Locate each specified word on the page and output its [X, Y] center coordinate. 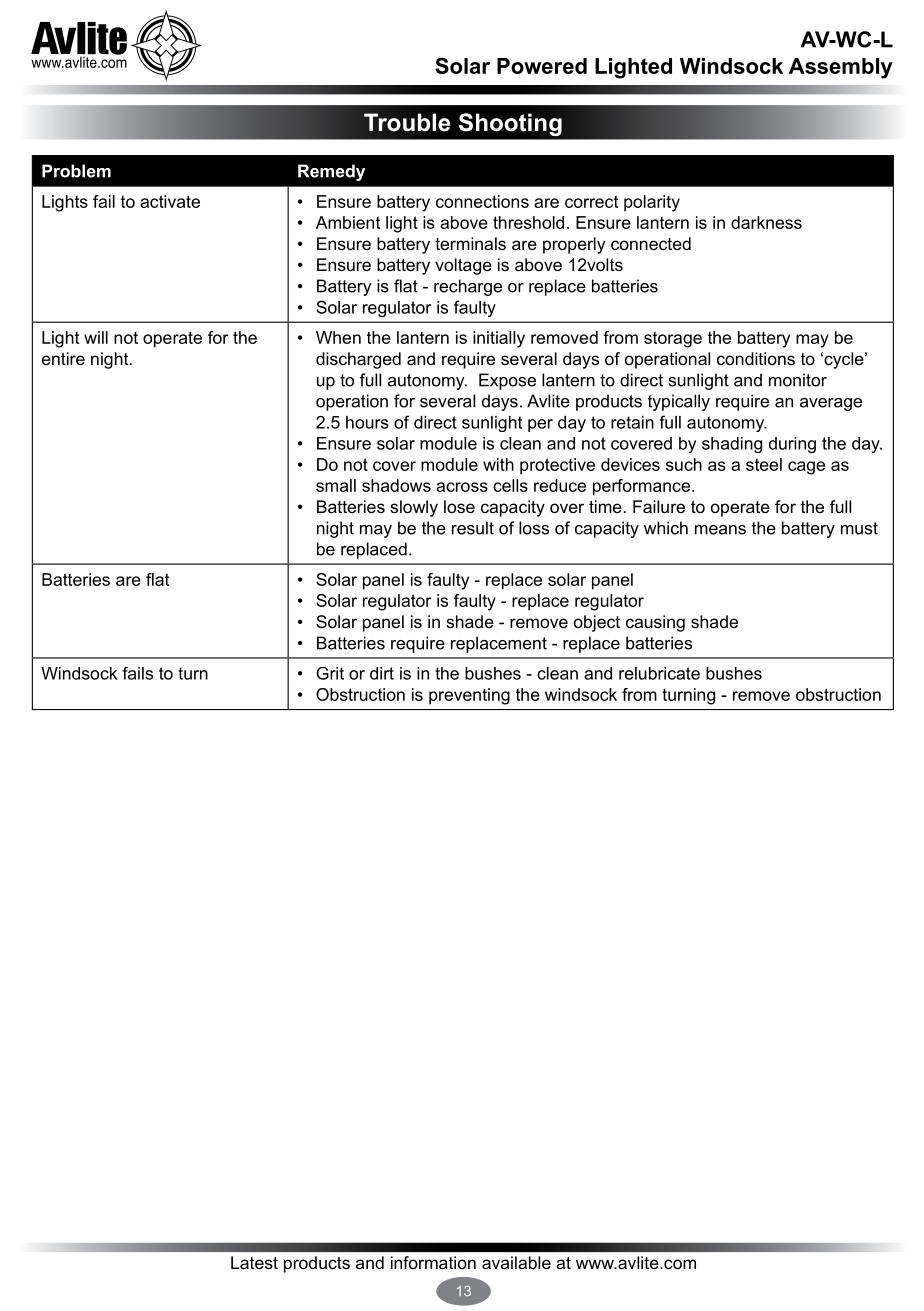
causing [655, 623]
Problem [76, 171]
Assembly [840, 68]
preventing [469, 696]
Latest [254, 1262]
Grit [330, 673]
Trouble [407, 122]
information [433, 1262]
